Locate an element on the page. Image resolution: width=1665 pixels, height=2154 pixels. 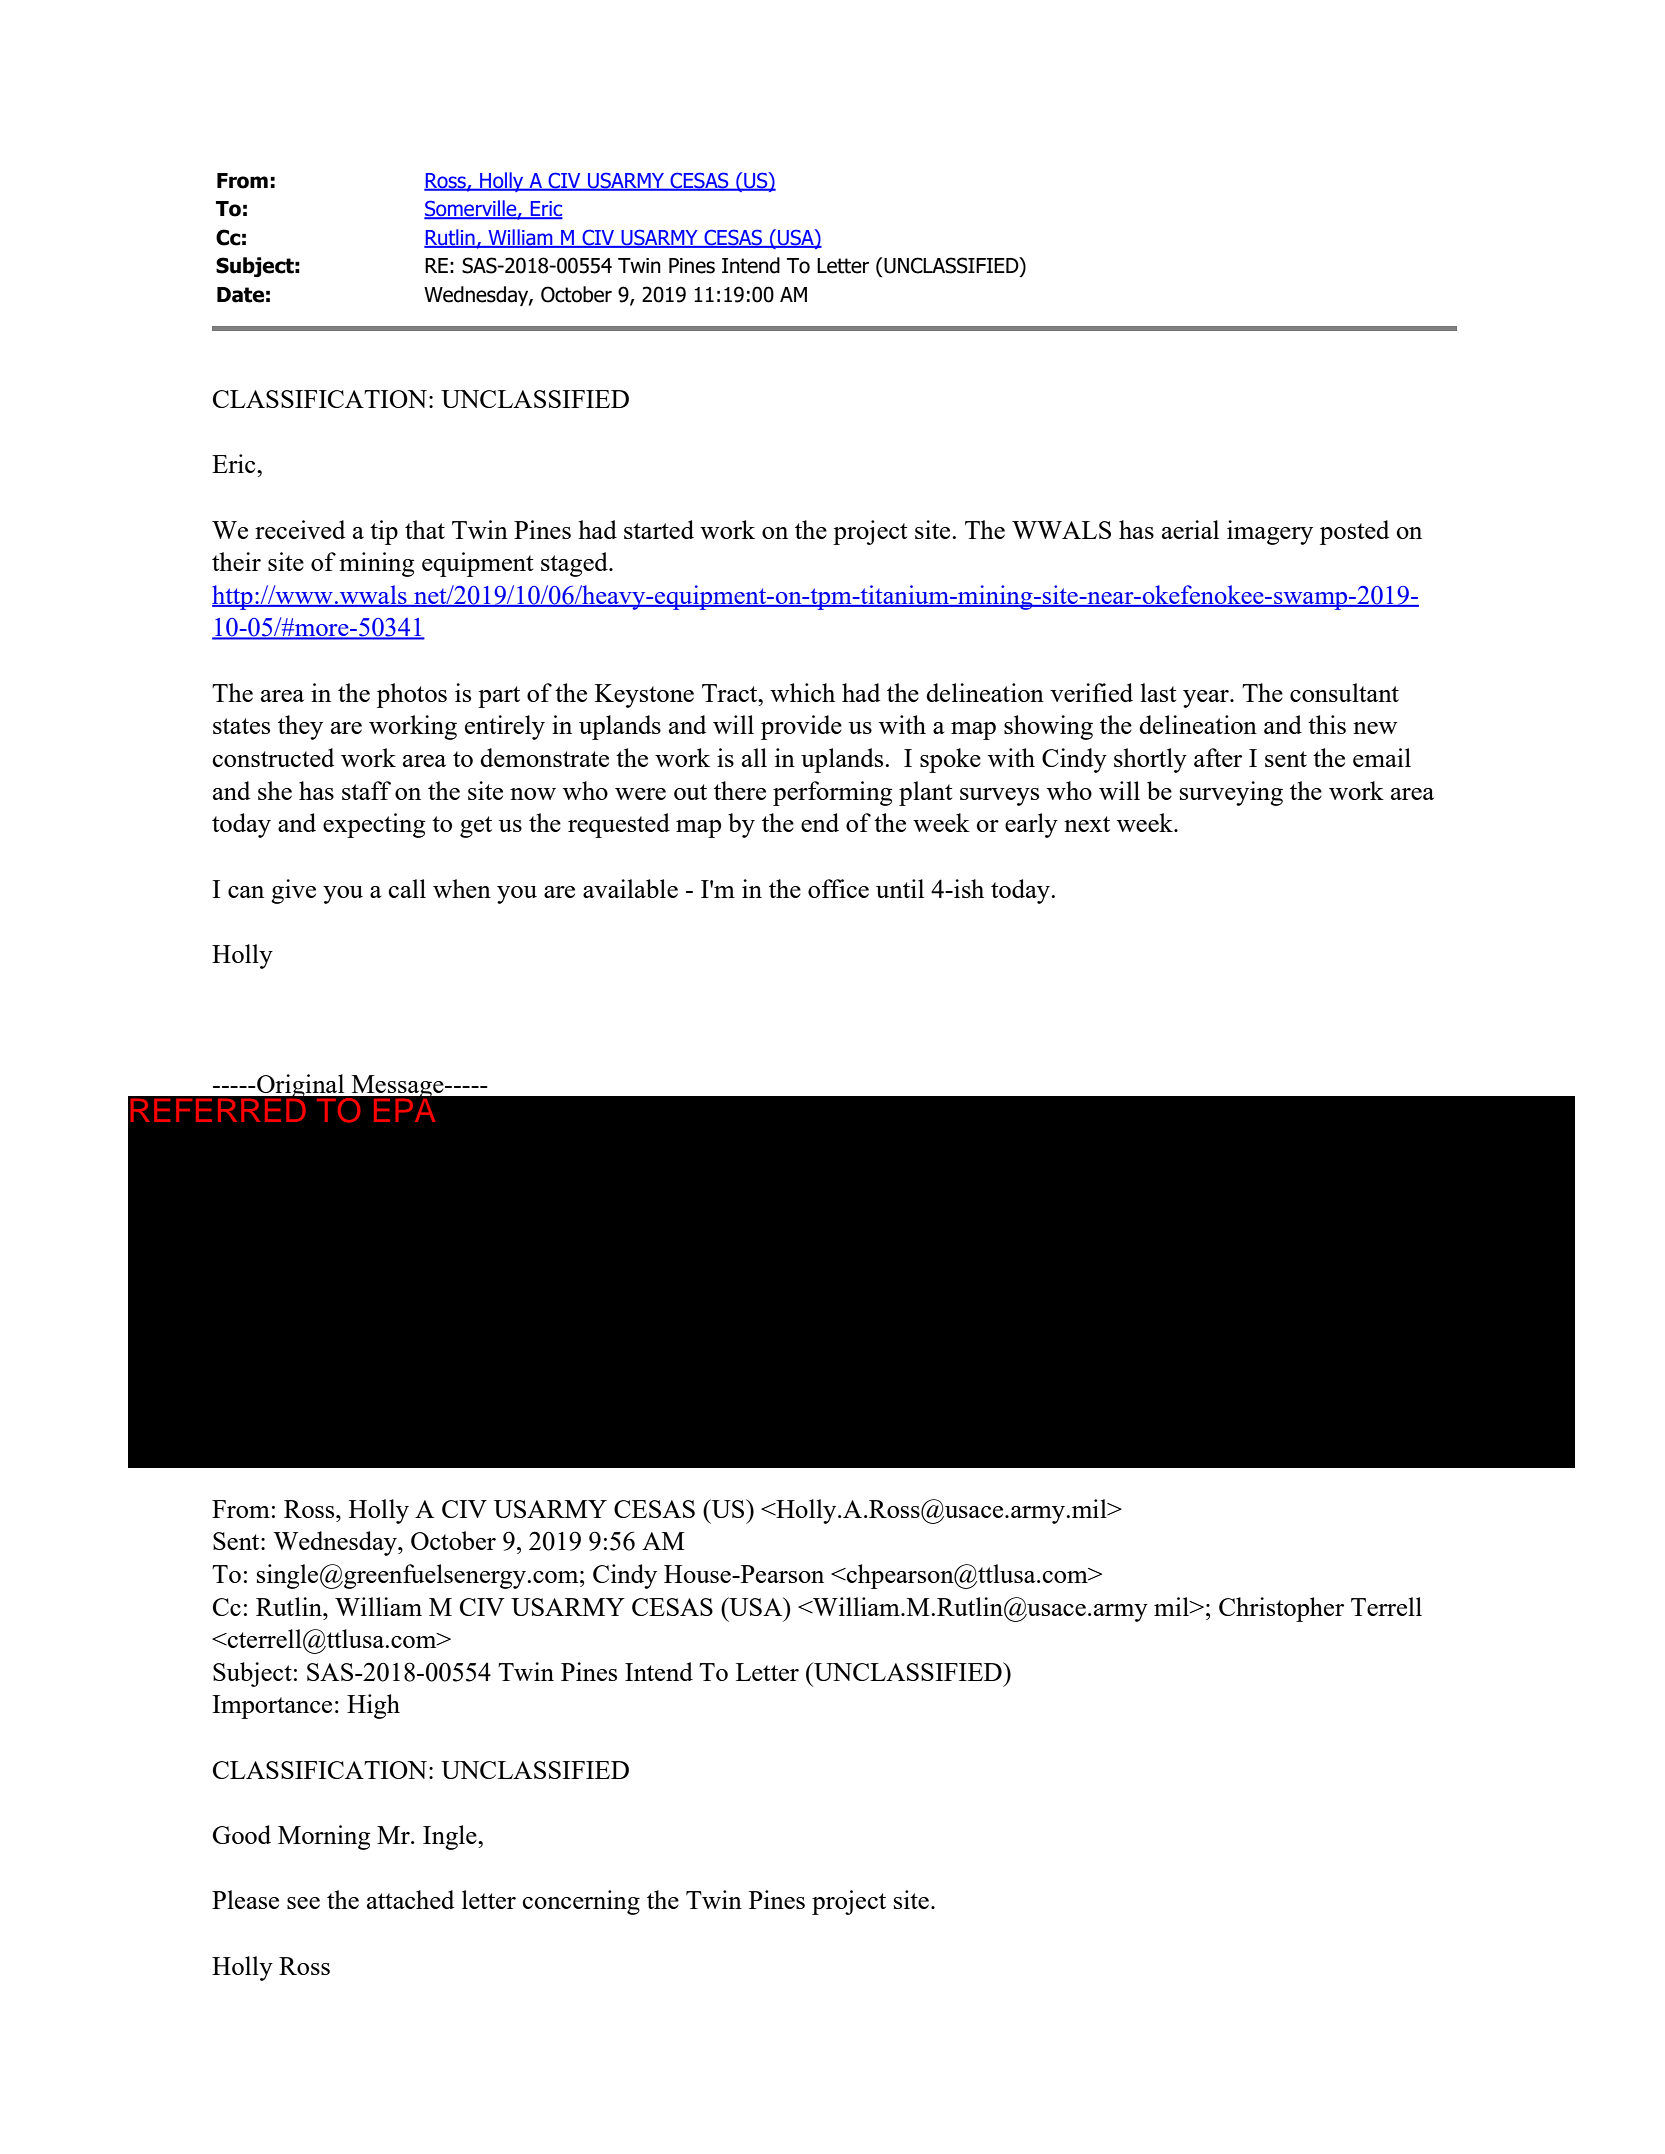
started is located at coordinates (659, 529).
